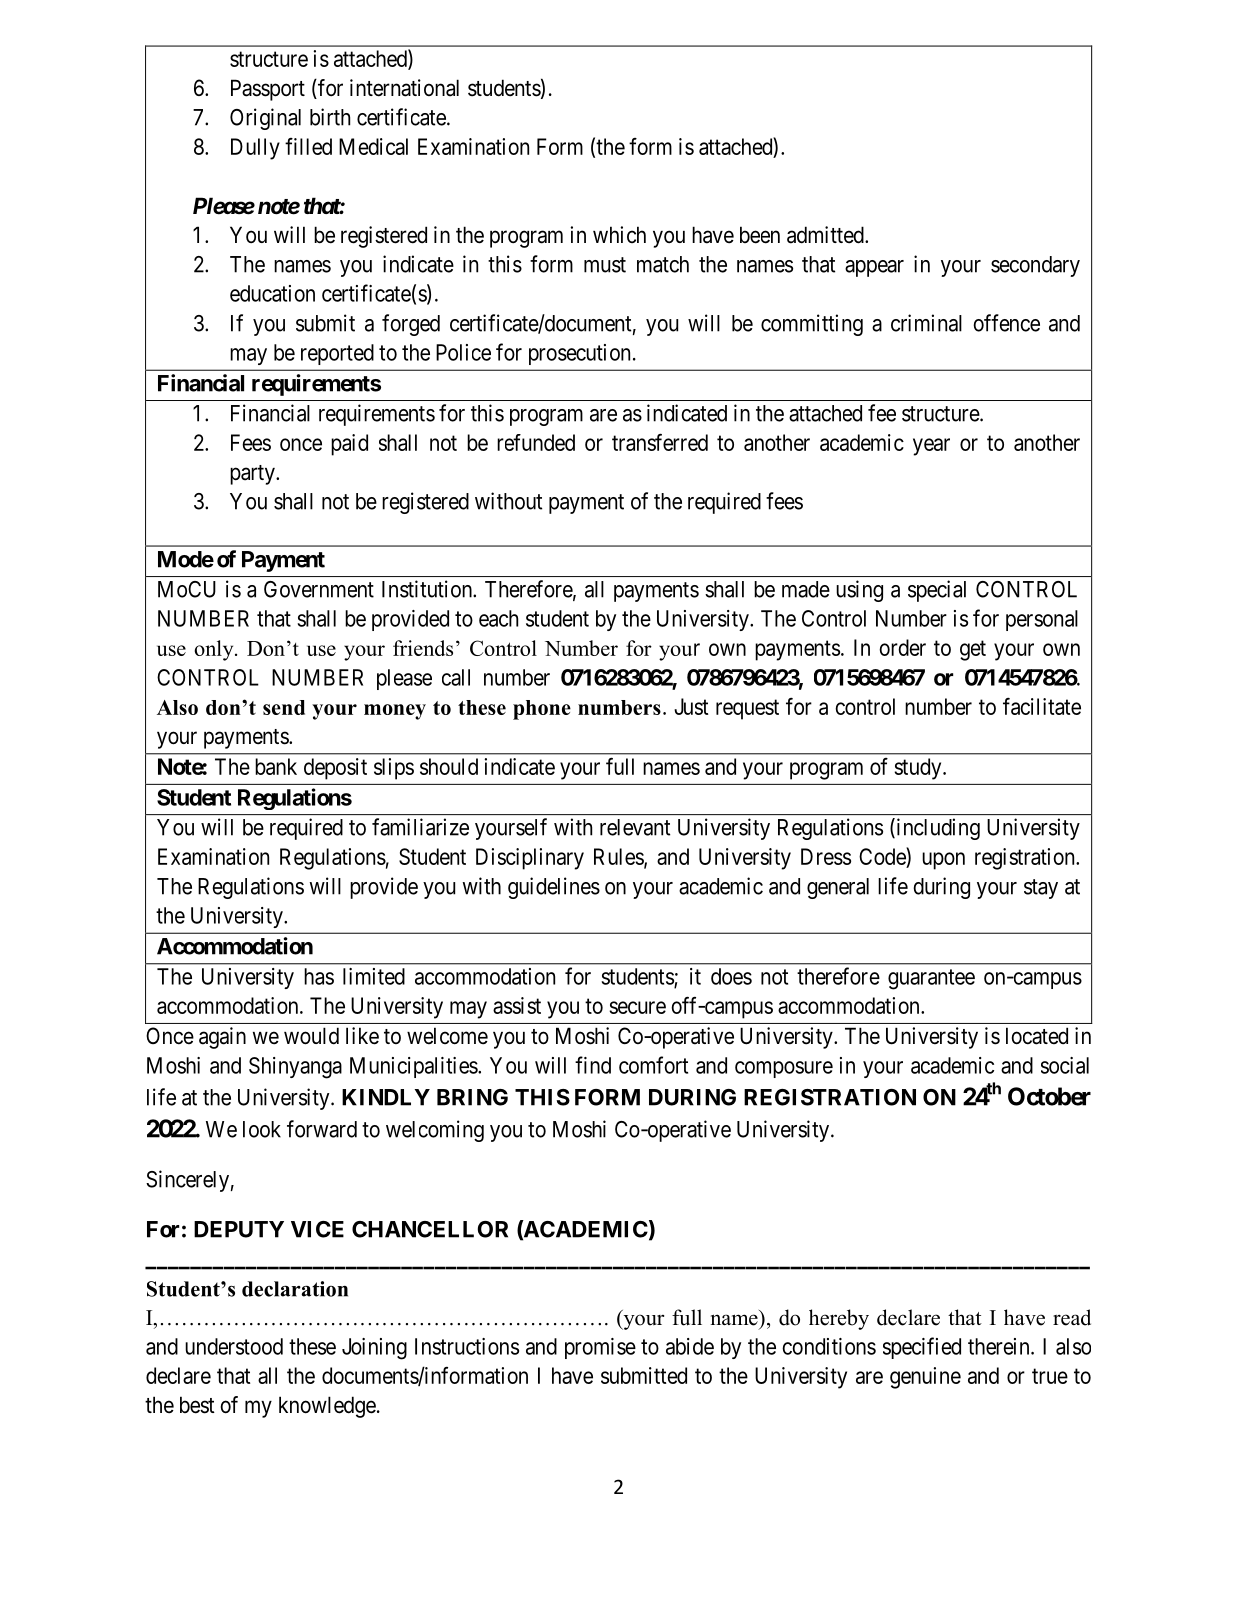 This document has width=1237, height=1600. What do you see at coordinates (276, 766) in the document?
I see `bank` at bounding box center [276, 766].
